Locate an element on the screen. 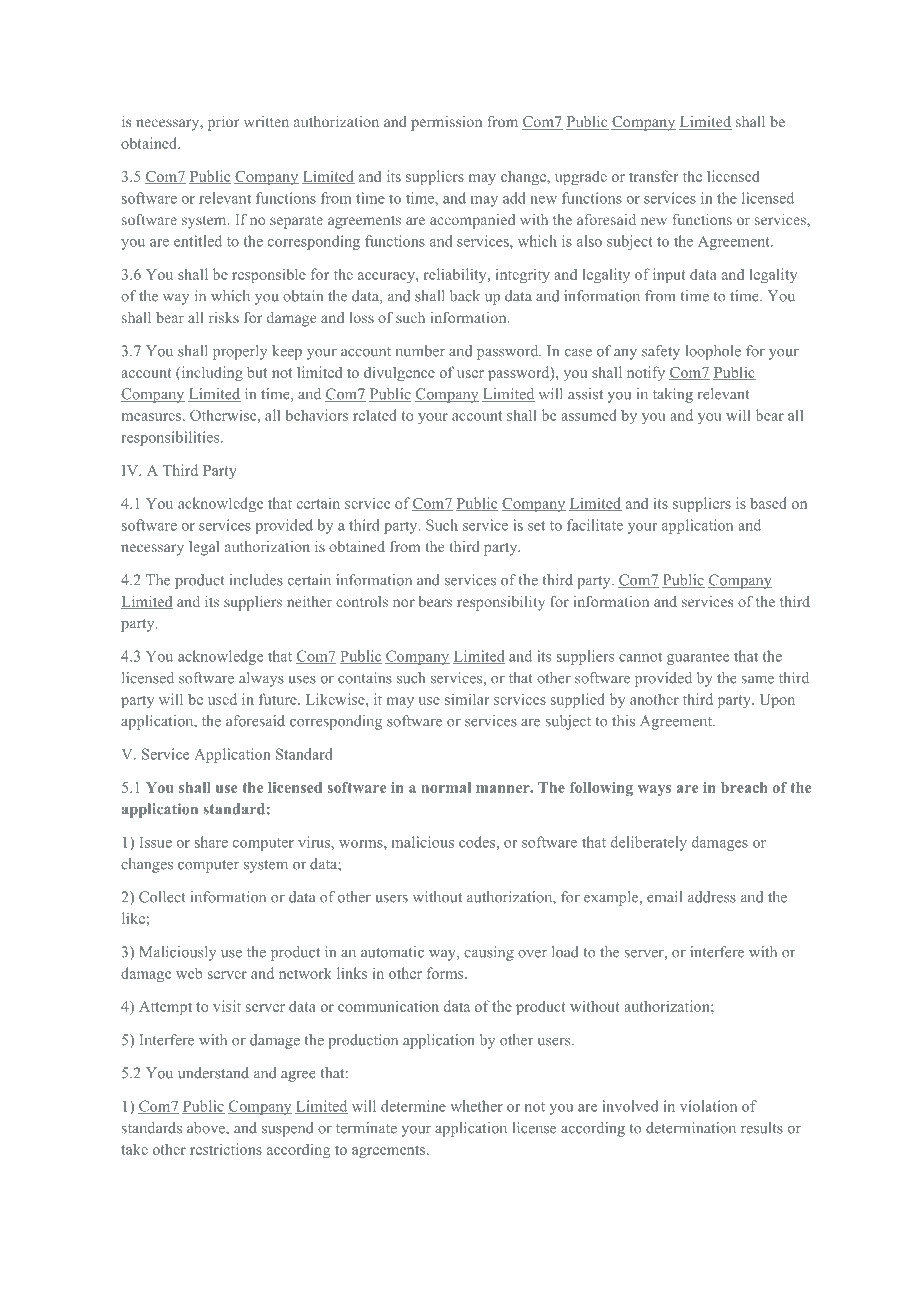  responsibility is located at coordinates (501, 603).
